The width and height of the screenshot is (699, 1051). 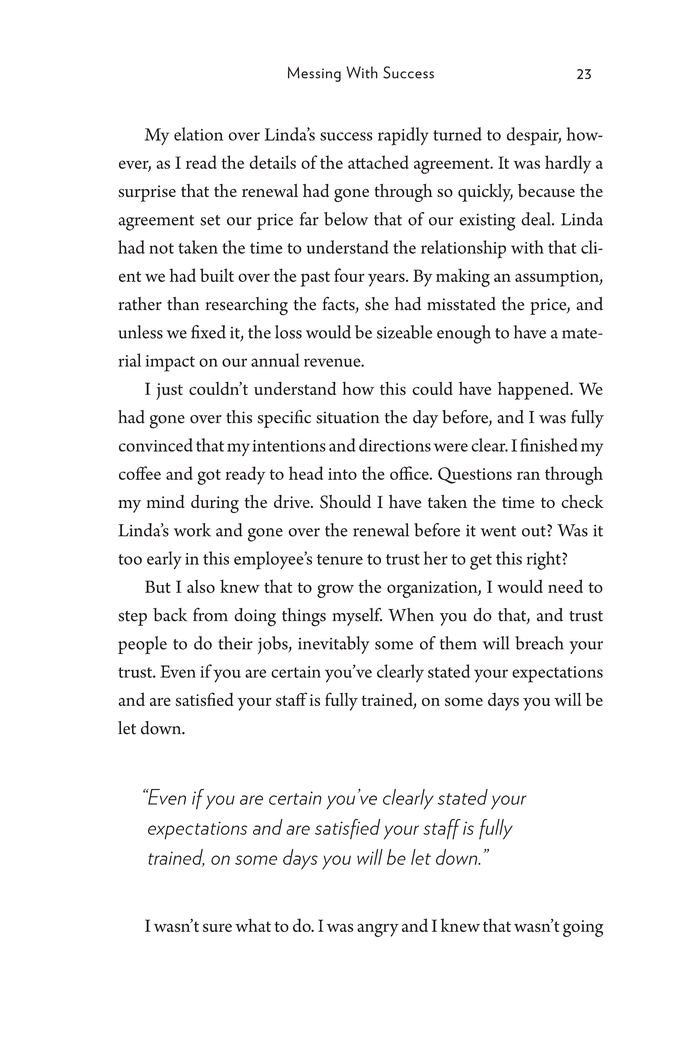 What do you see at coordinates (463, 277) in the screenshot?
I see `making` at bounding box center [463, 277].
